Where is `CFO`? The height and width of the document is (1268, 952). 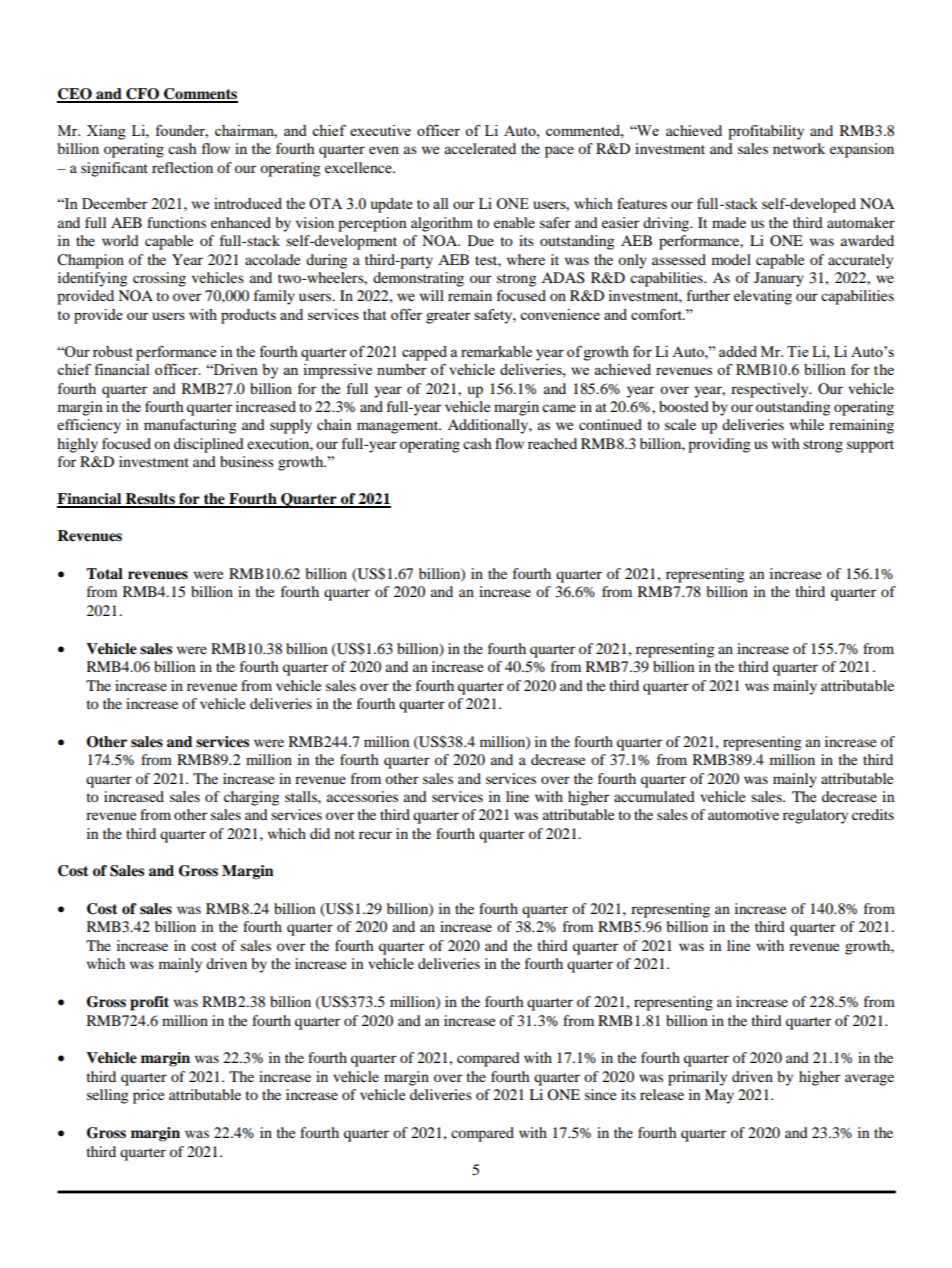
CFO is located at coordinates (142, 95).
